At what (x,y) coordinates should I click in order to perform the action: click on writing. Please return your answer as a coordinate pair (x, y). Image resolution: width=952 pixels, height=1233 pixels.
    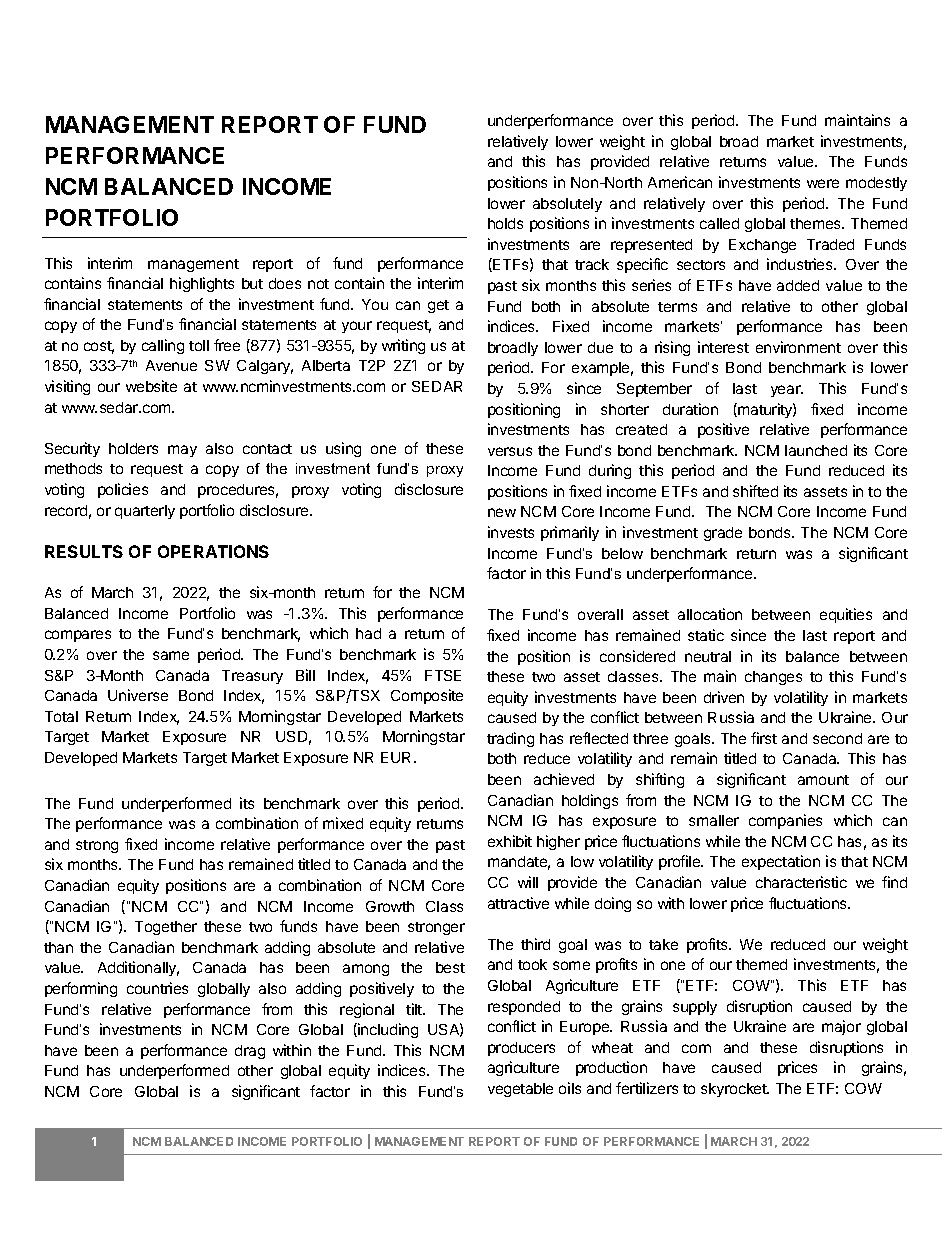
    Looking at the image, I should click on (403, 346).
